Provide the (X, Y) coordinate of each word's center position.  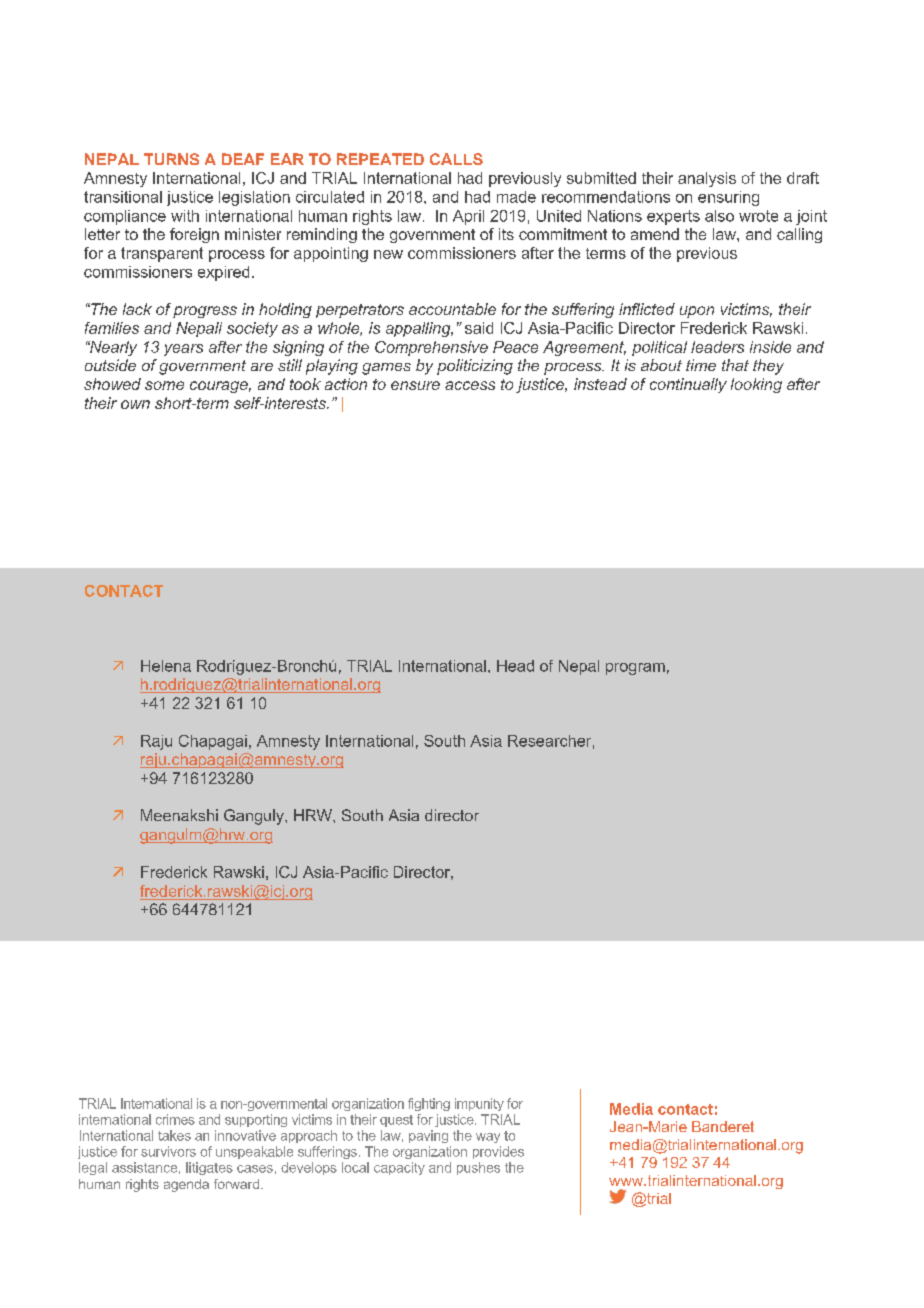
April (468, 217)
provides (498, 1152)
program (635, 669)
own (135, 404)
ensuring (728, 198)
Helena (166, 666)
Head (515, 666)
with (185, 216)
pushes (478, 1168)
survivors (168, 1151)
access (470, 385)
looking (756, 385)
